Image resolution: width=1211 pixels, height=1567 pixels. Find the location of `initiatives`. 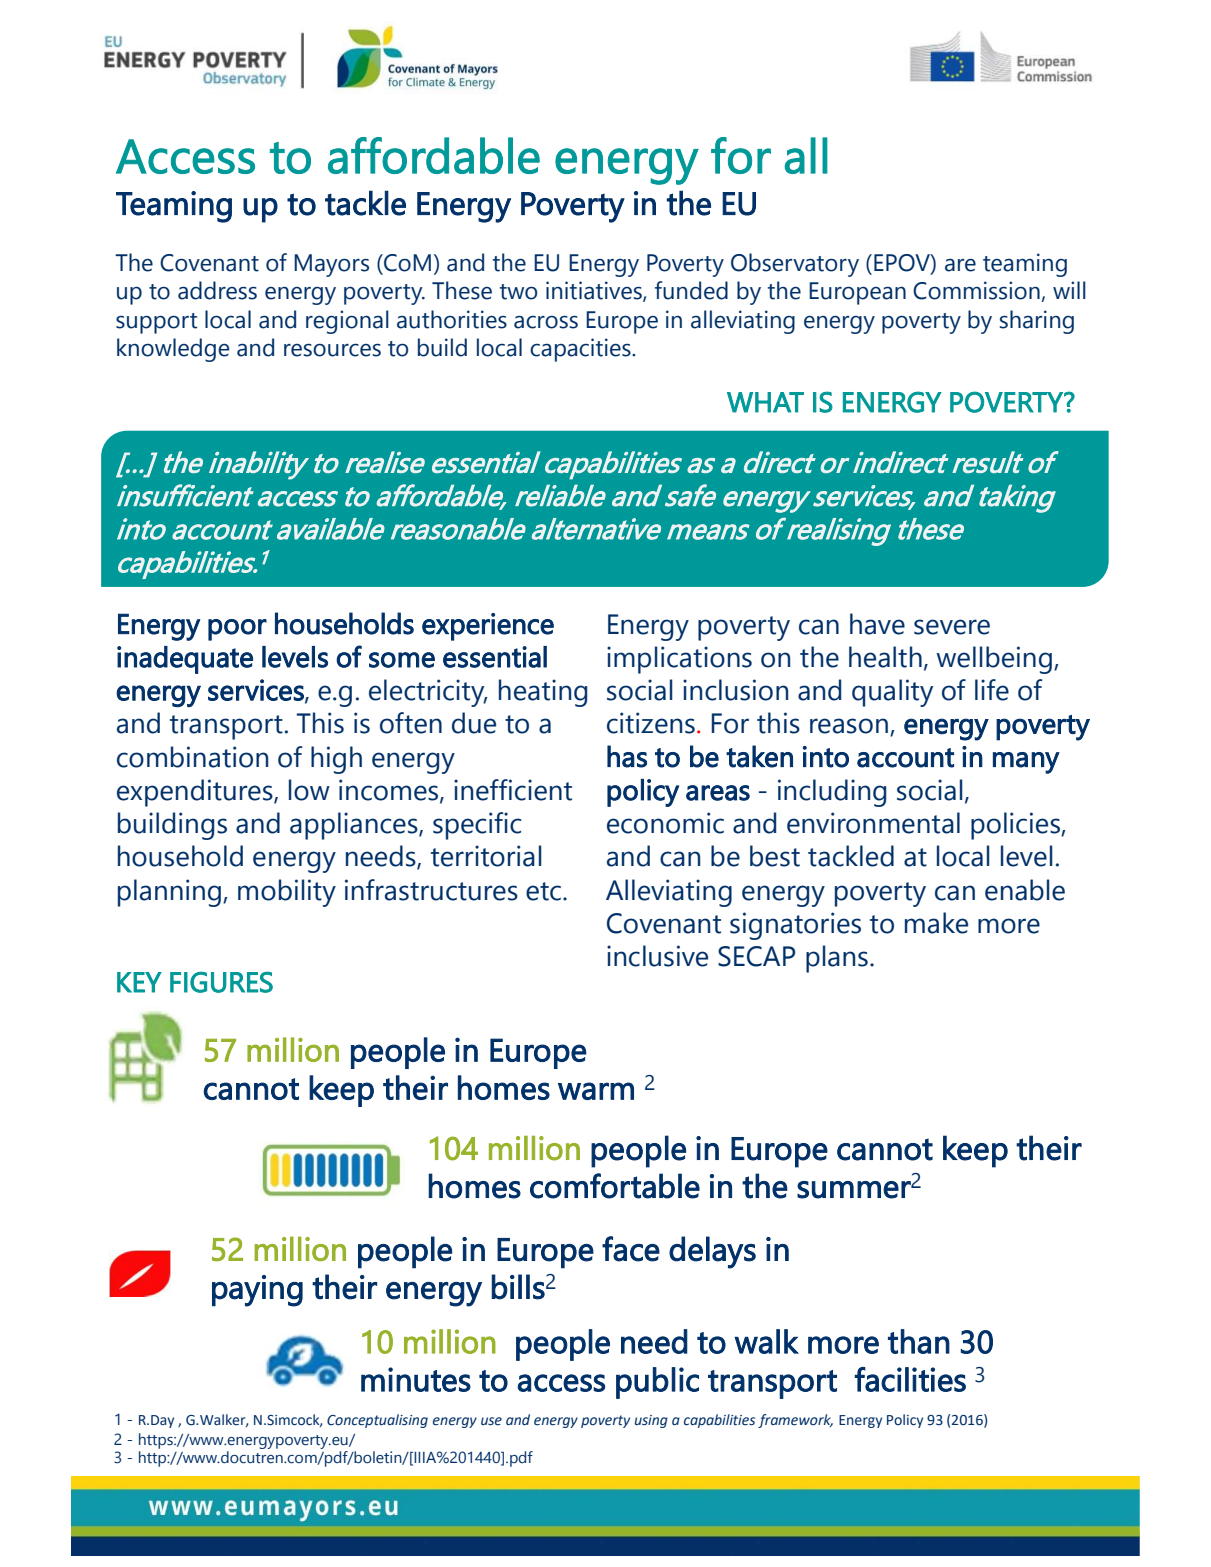

initiatives is located at coordinates (595, 291).
